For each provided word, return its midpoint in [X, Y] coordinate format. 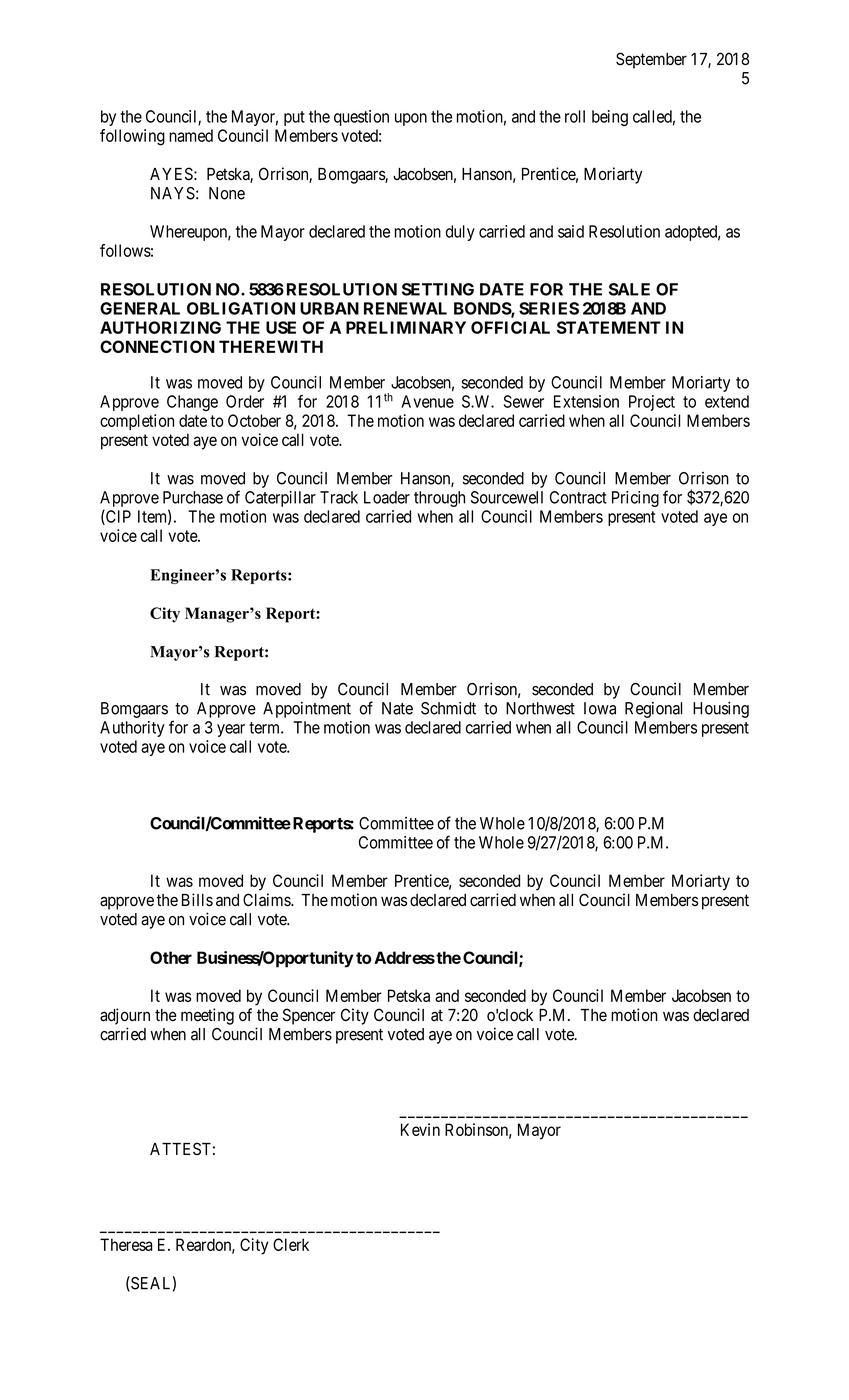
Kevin [420, 1129]
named [191, 135]
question [361, 118]
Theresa [126, 1244]
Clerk [291, 1244]
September [651, 60]
